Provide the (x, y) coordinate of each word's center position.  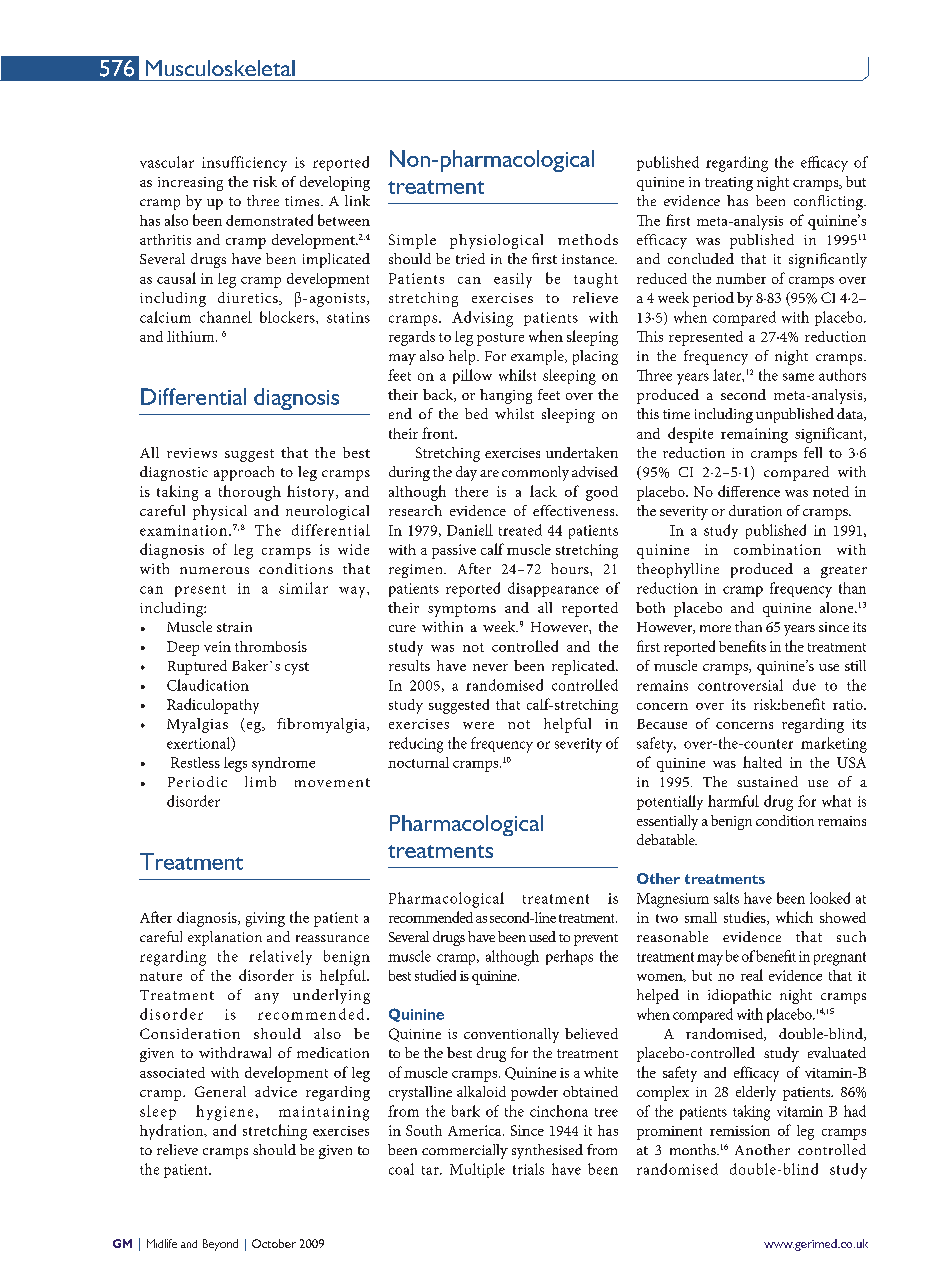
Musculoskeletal (220, 68)
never (490, 667)
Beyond (220, 1245)
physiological (496, 241)
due (804, 685)
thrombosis (271, 646)
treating (729, 184)
